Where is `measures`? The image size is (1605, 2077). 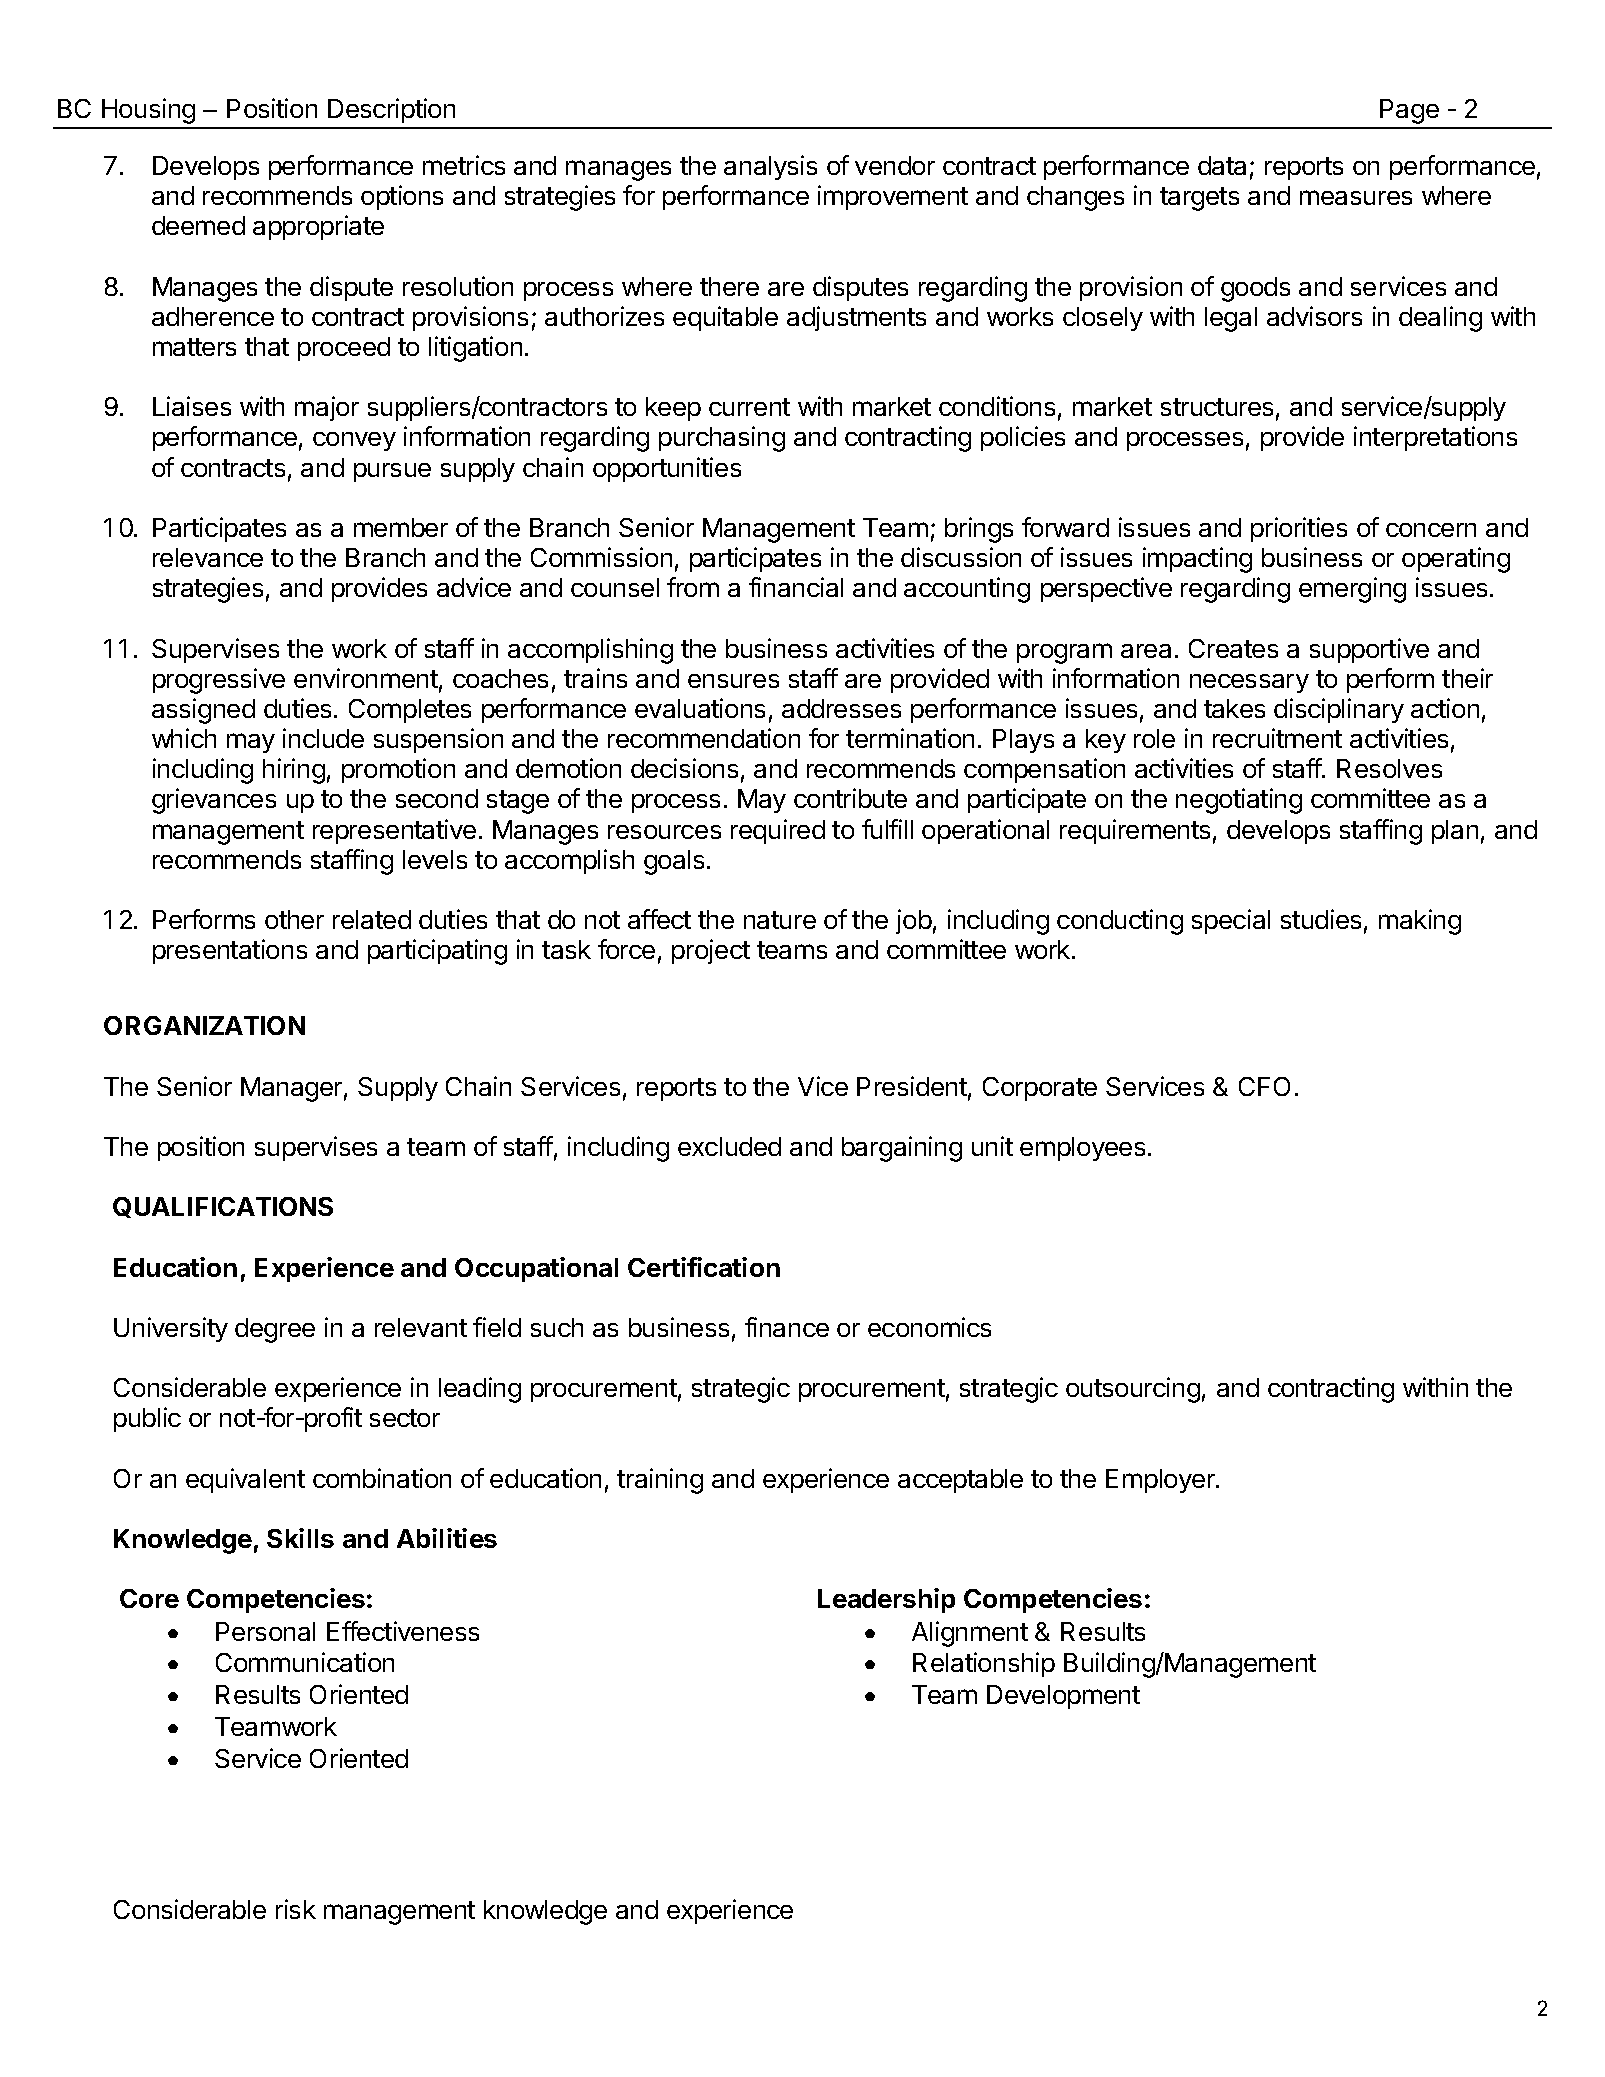 measures is located at coordinates (1356, 197).
